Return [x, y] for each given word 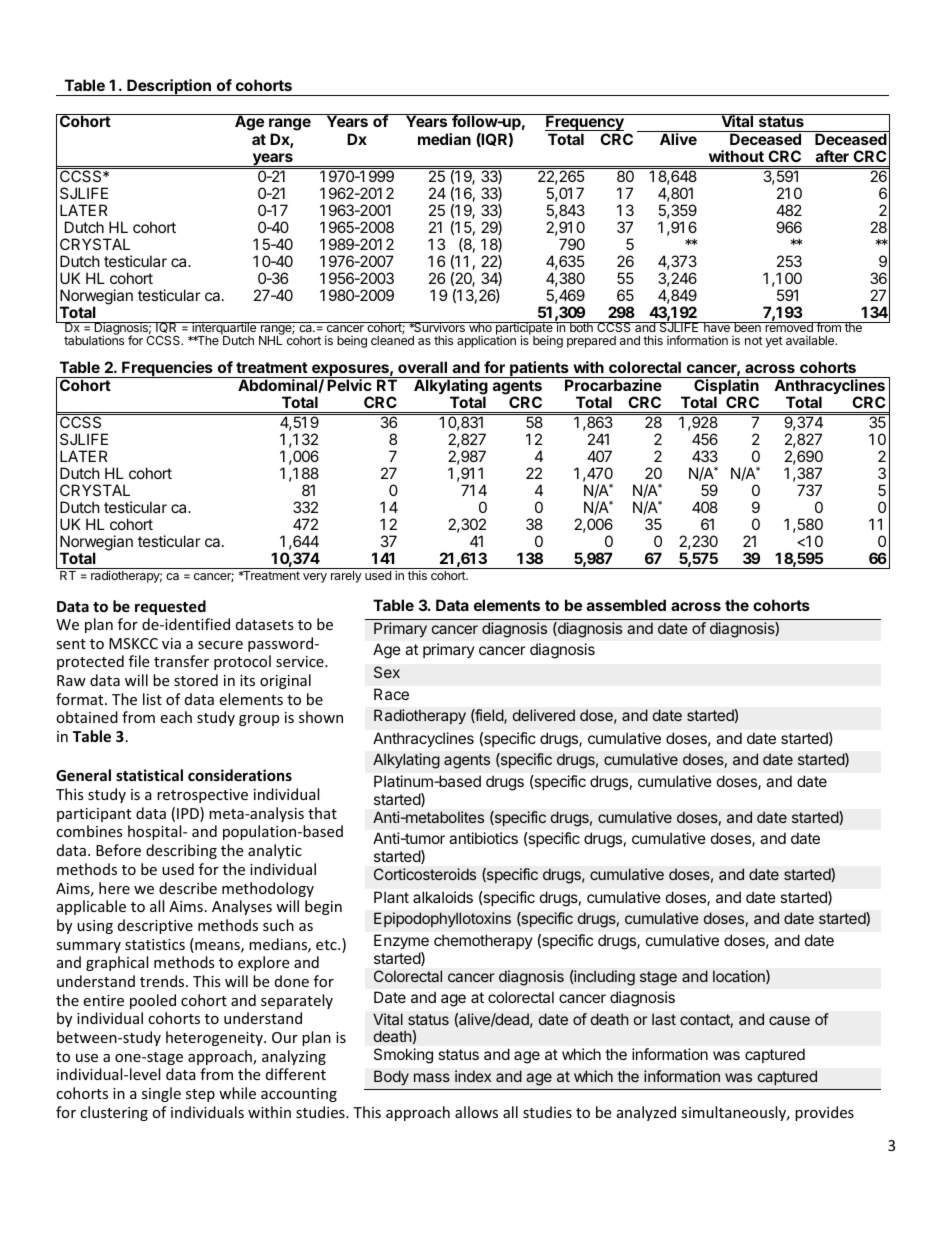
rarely [346, 577]
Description [169, 87]
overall [422, 367]
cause [789, 1020]
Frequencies [167, 369]
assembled [626, 605]
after [832, 156]
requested [170, 607]
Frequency [585, 124]
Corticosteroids [425, 874]
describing [181, 851]
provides [824, 1113]
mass [432, 1077]
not [754, 340]
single [161, 1094]
